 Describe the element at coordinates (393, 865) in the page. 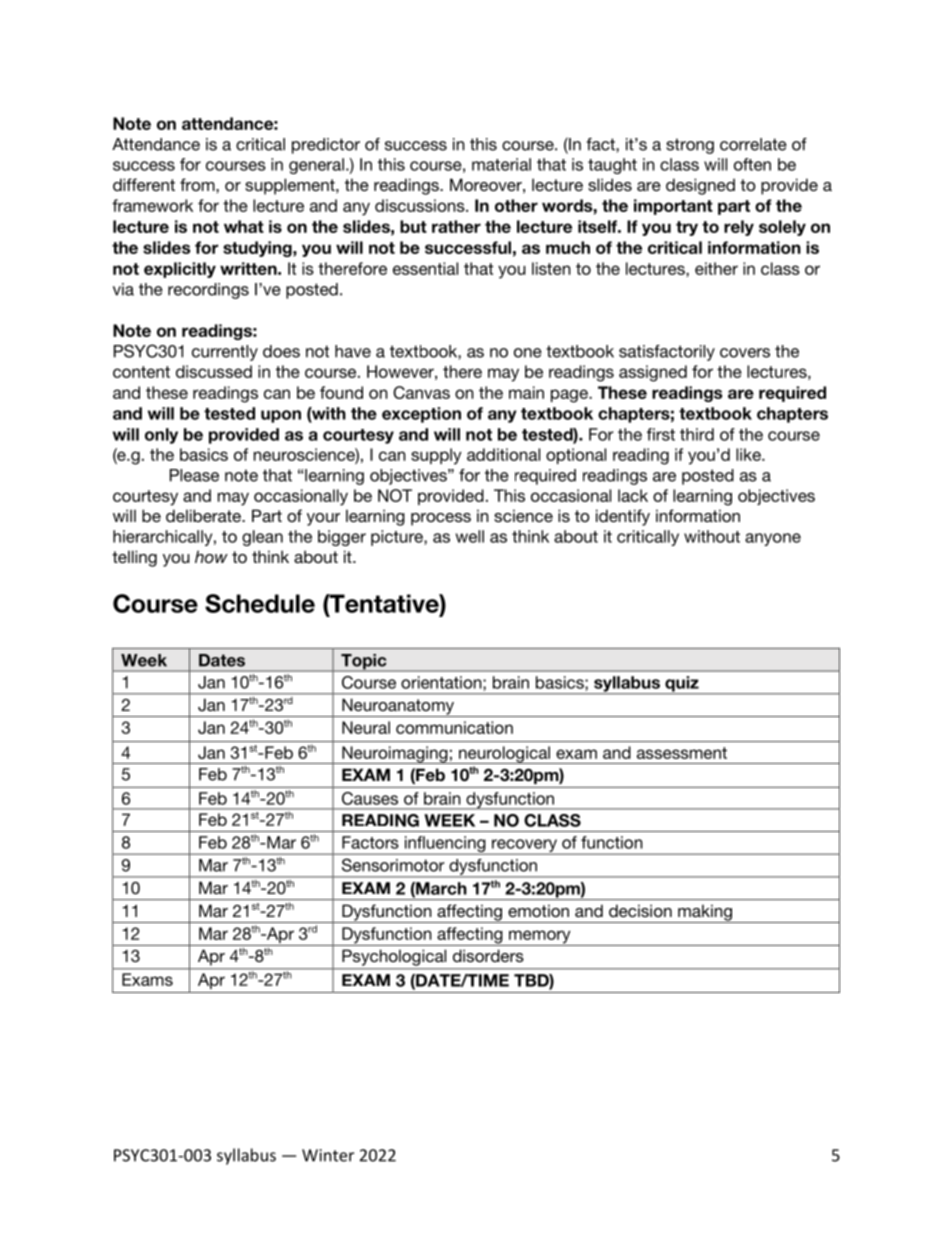

I see `Sensorimotor` at that location.
